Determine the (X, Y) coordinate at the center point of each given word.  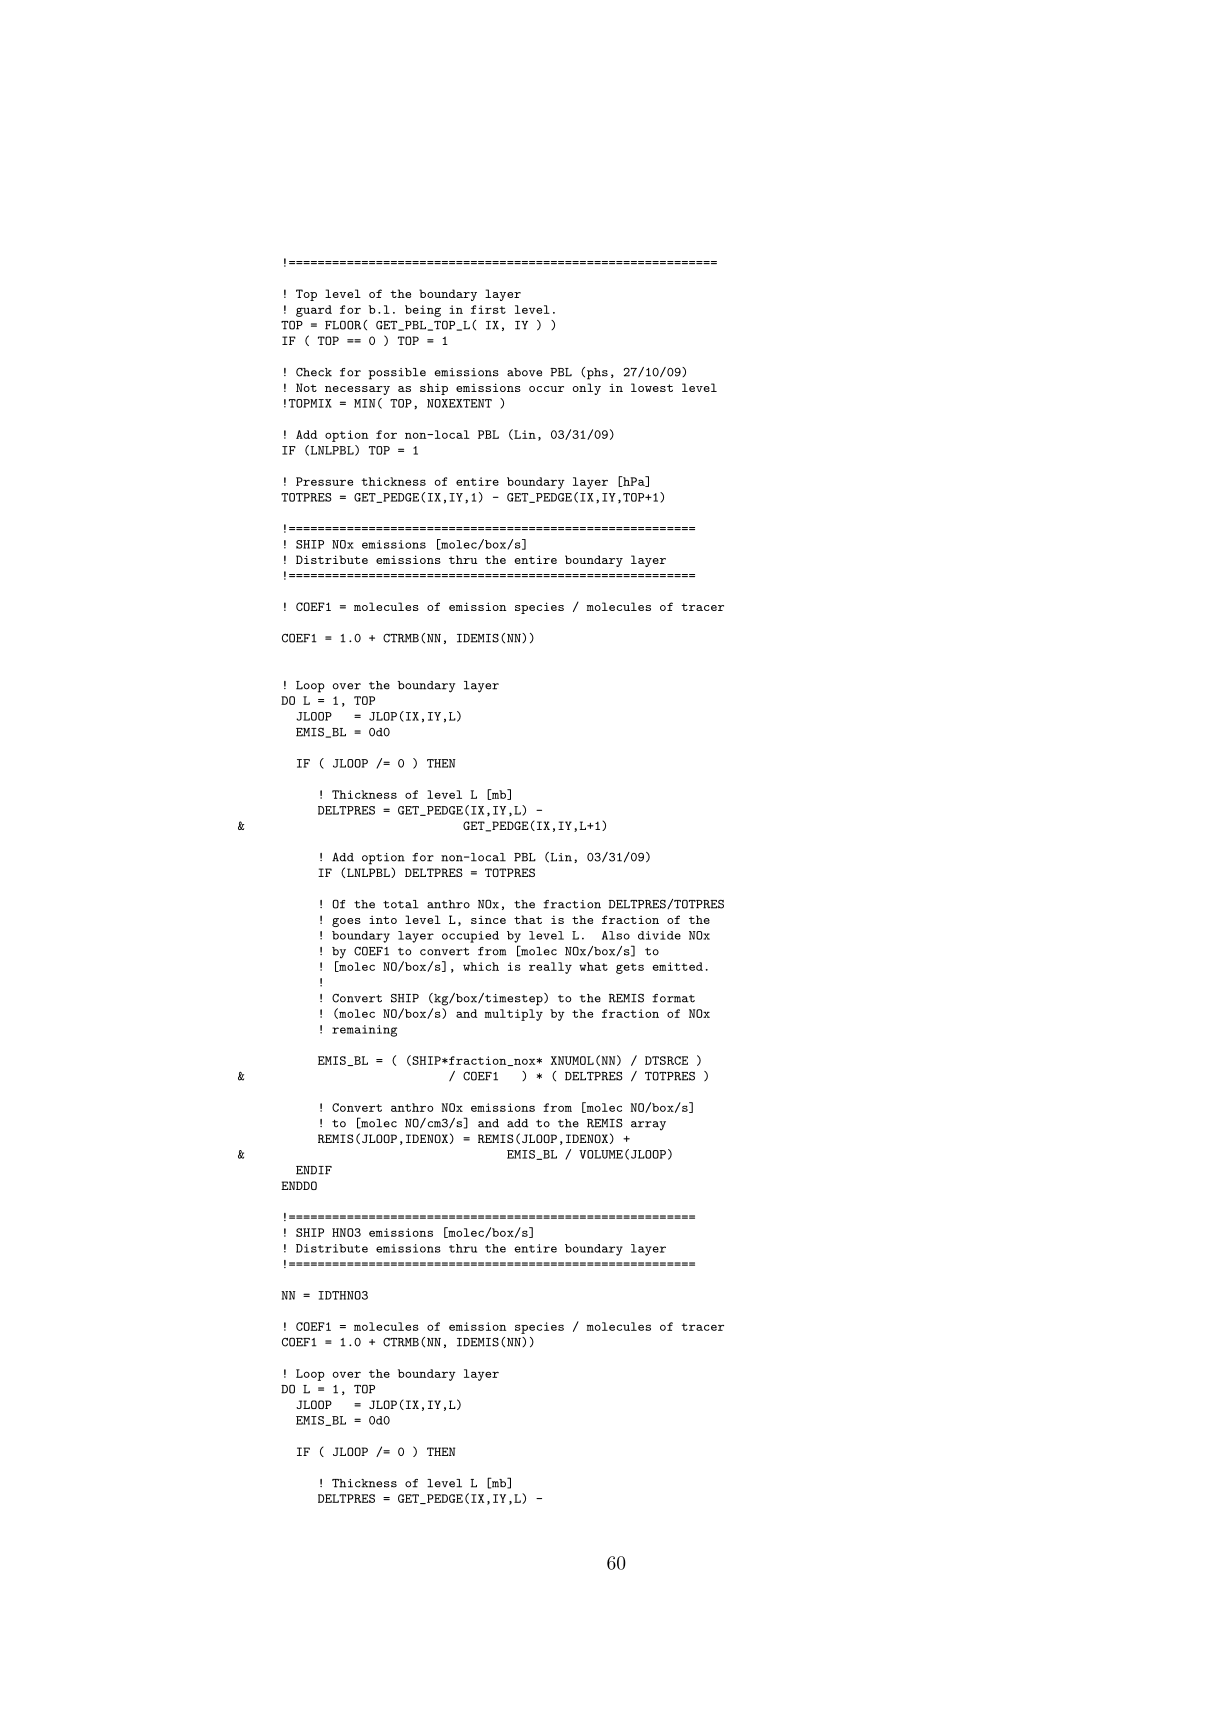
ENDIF (314, 1170)
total (401, 904)
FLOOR (344, 325)
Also (616, 935)
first (488, 309)
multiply (514, 1015)
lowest (652, 387)
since (488, 920)
